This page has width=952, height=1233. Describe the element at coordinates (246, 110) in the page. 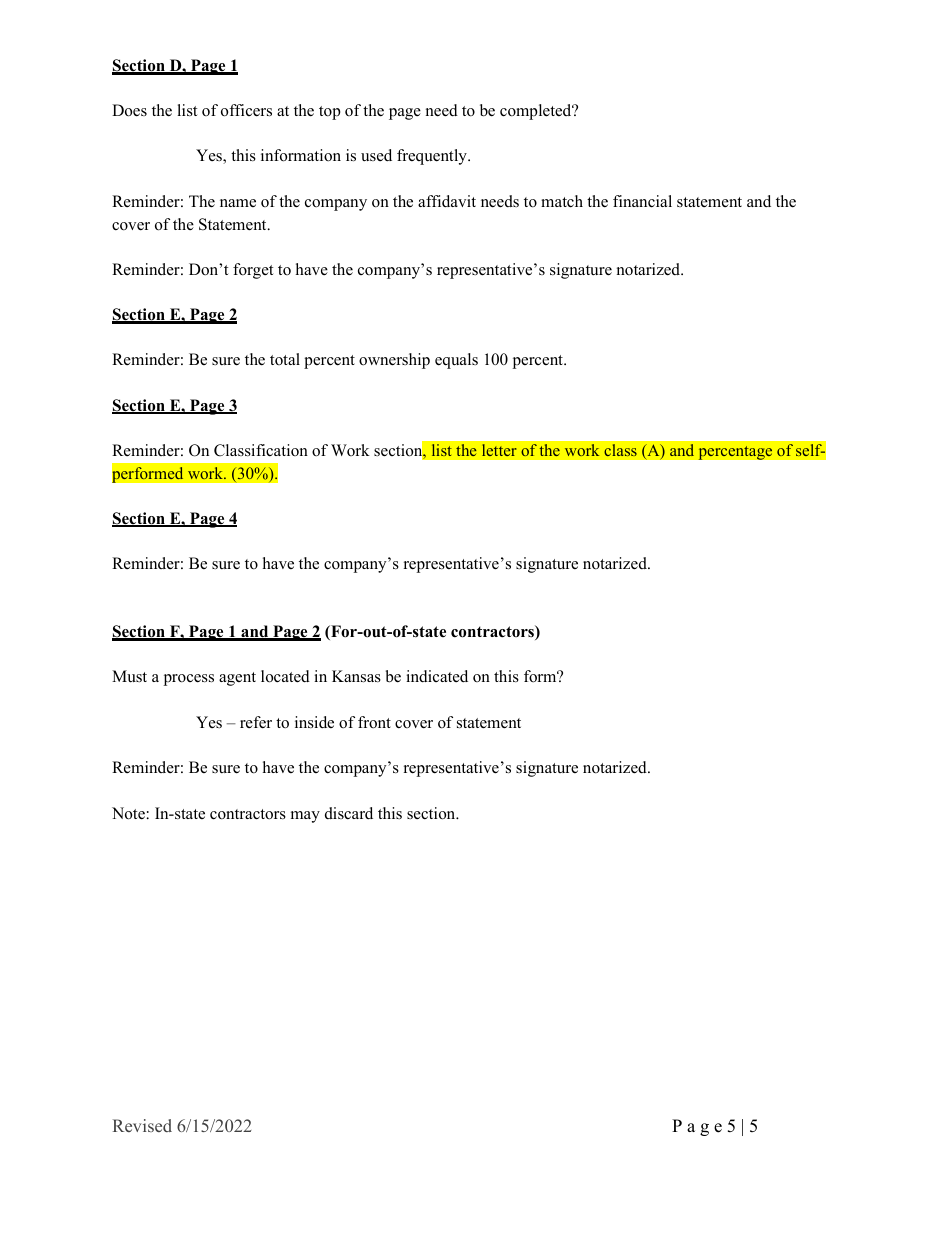

I see `officers` at that location.
